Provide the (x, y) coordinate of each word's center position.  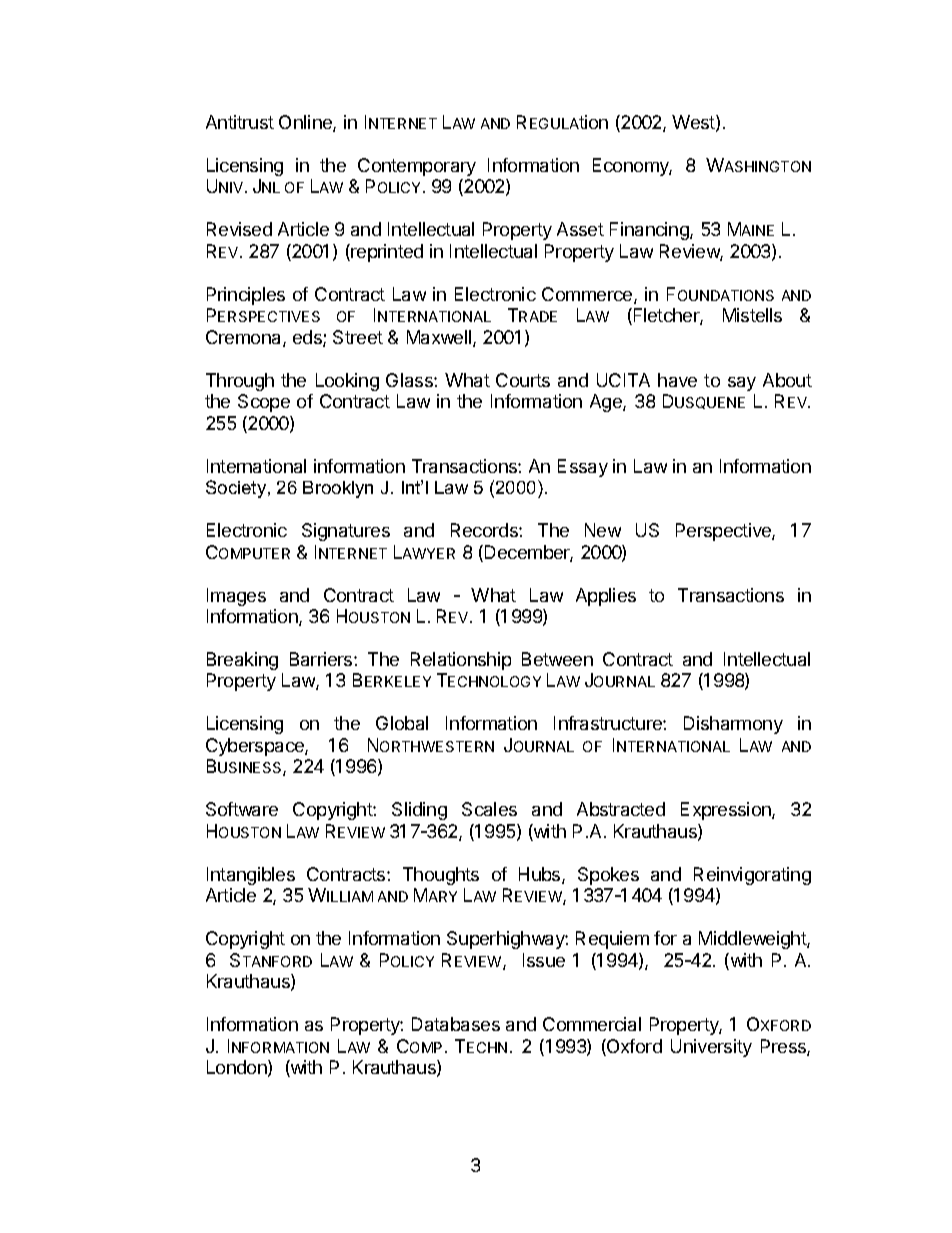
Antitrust (240, 122)
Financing (650, 231)
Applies (606, 597)
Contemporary (417, 167)
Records (485, 530)
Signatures (346, 532)
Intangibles (251, 876)
